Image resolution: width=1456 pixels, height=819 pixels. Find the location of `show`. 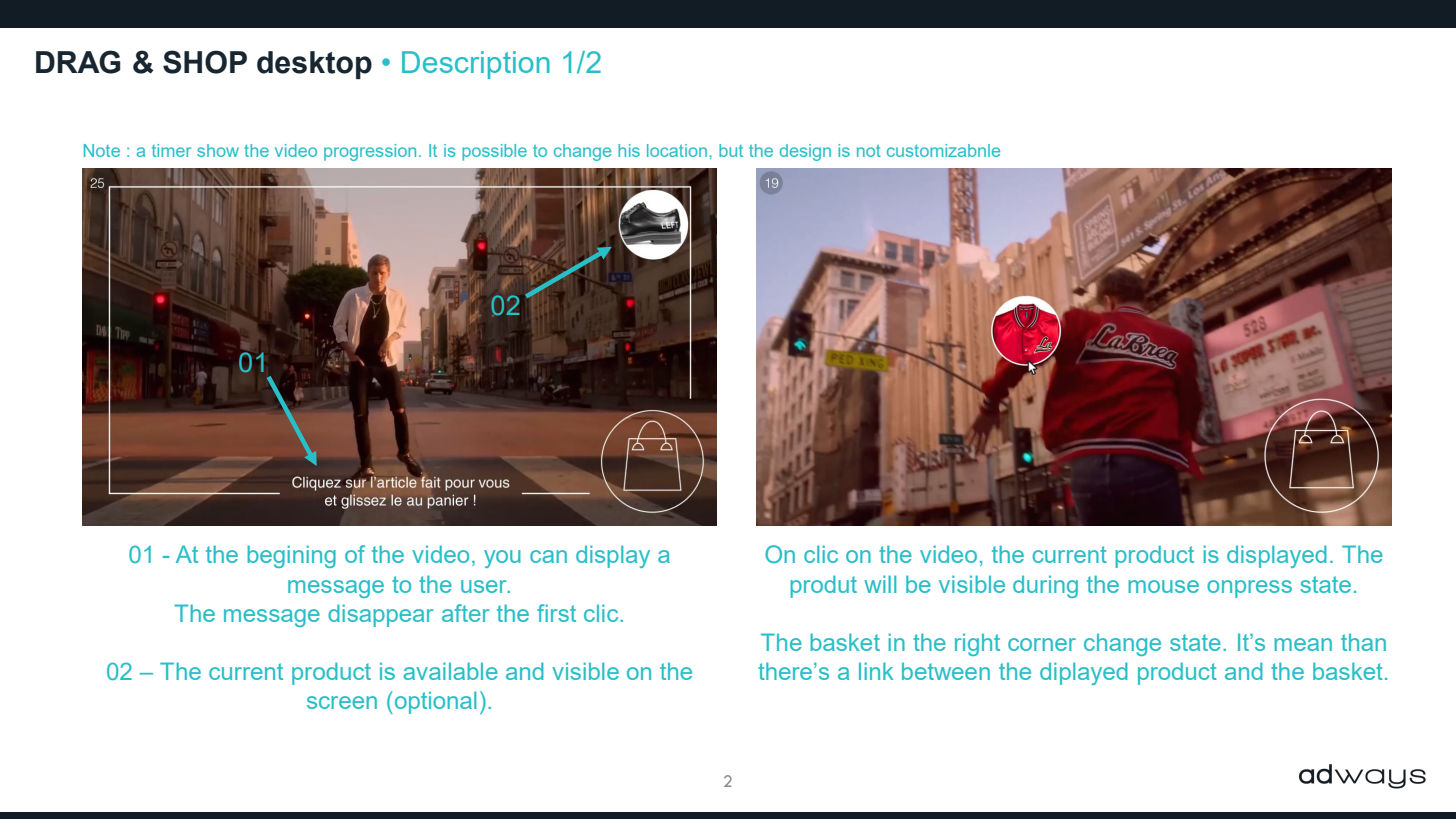

show is located at coordinates (218, 150).
